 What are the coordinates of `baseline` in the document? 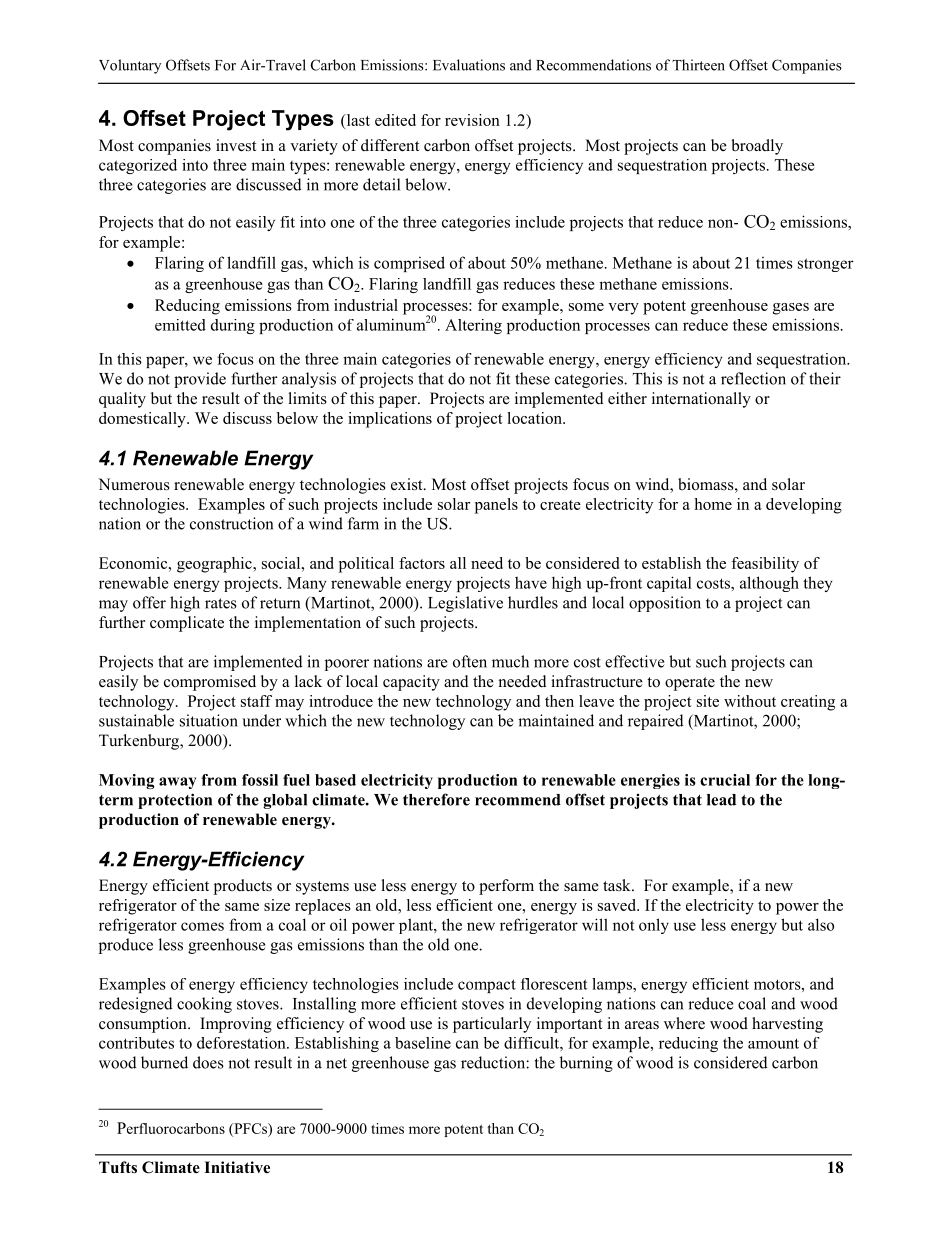 It's located at (423, 1043).
